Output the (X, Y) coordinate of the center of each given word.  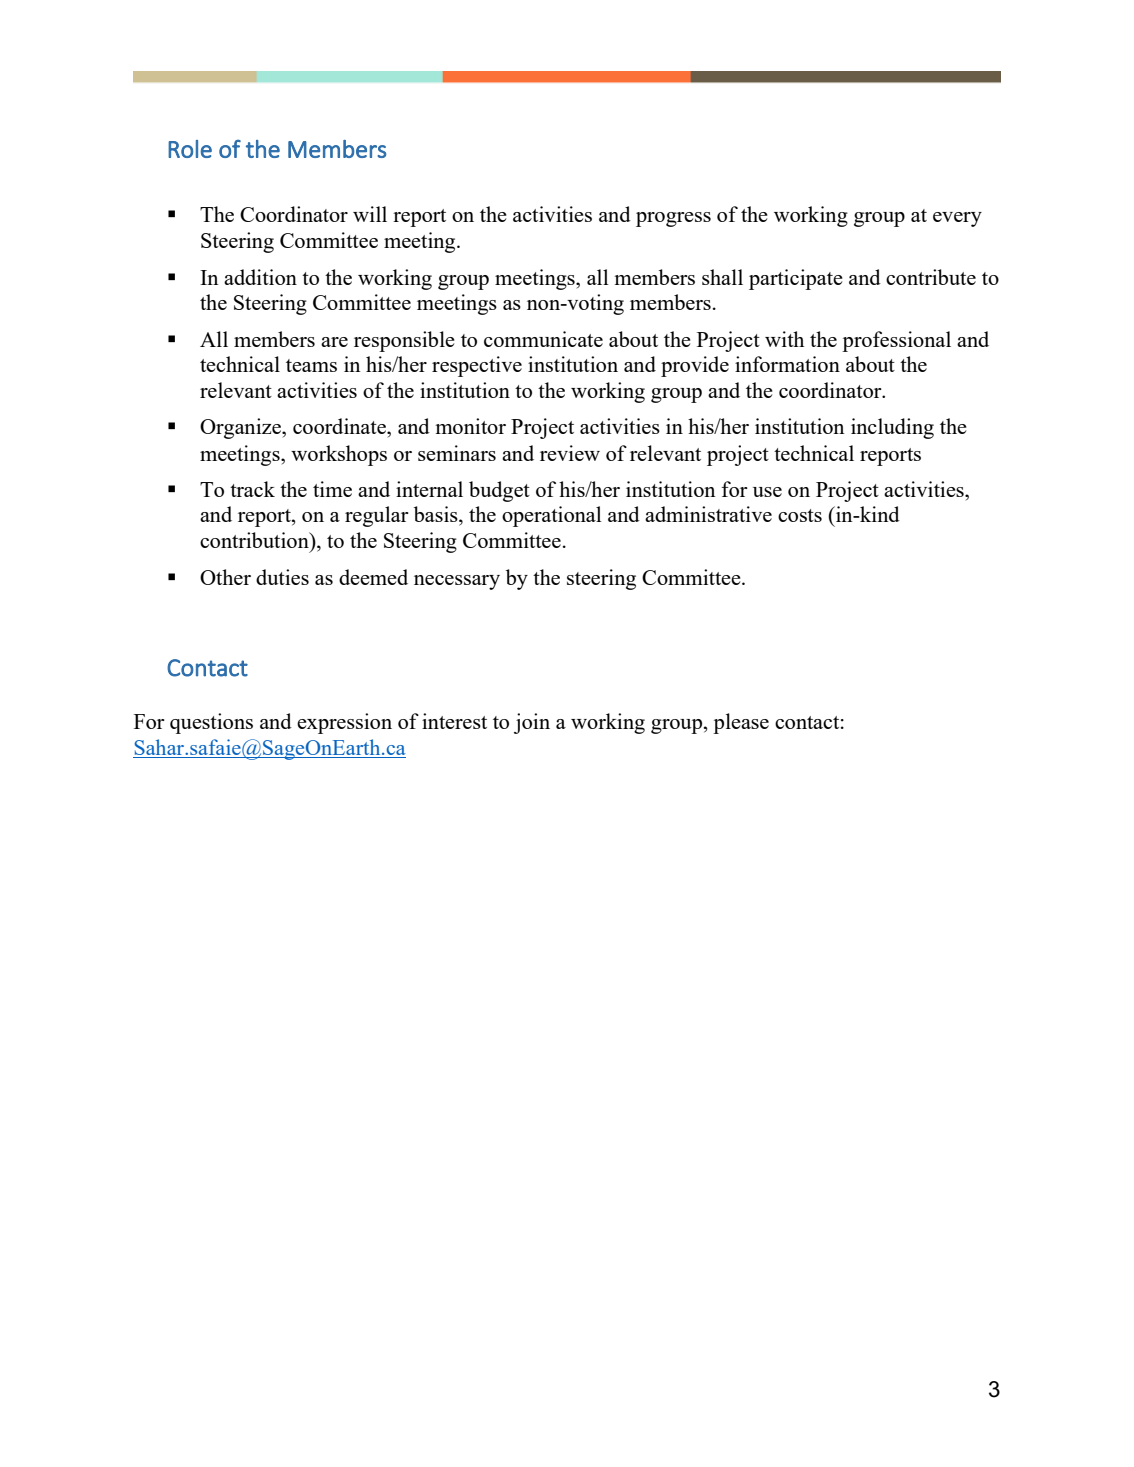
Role (190, 149)
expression (344, 723)
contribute (931, 277)
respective (477, 366)
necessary (457, 582)
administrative (708, 514)
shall (722, 277)
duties (282, 577)
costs (800, 515)
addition (260, 277)
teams (311, 365)
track (252, 489)
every (957, 219)
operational (552, 516)
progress (673, 219)
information (787, 364)
